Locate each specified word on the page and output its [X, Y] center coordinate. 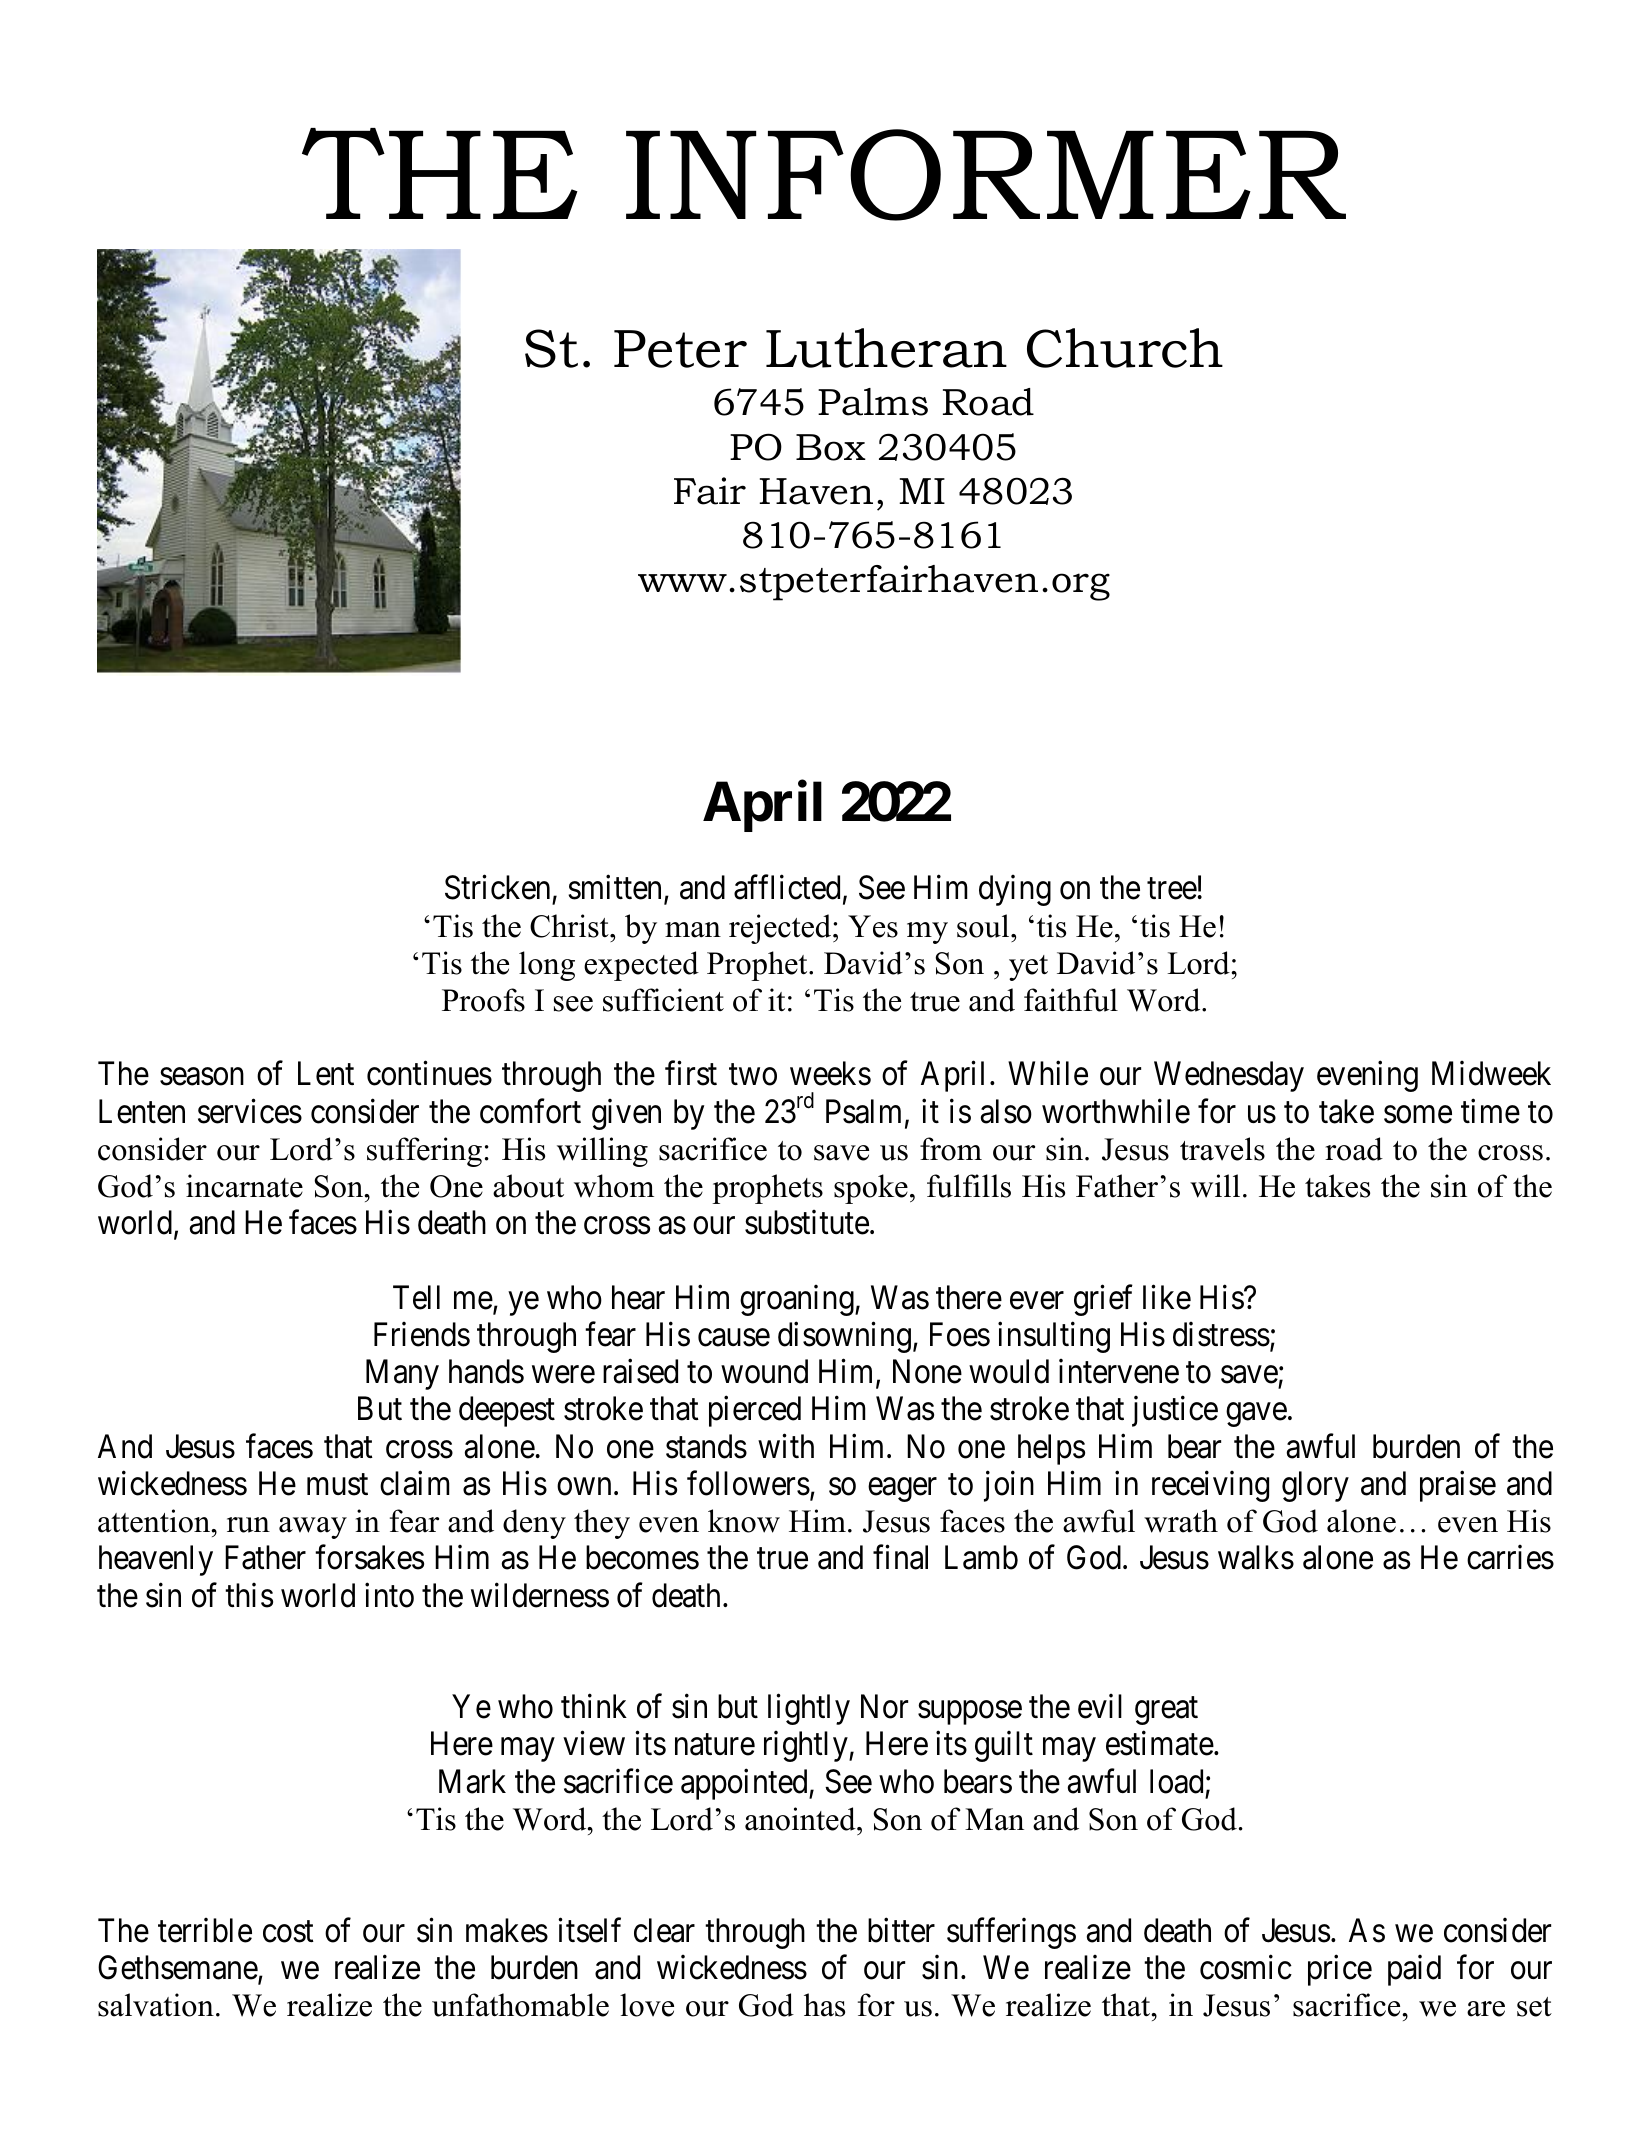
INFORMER [986, 175]
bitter [901, 1930]
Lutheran [886, 348]
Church [1125, 348]
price [1340, 1970]
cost [288, 1932]
